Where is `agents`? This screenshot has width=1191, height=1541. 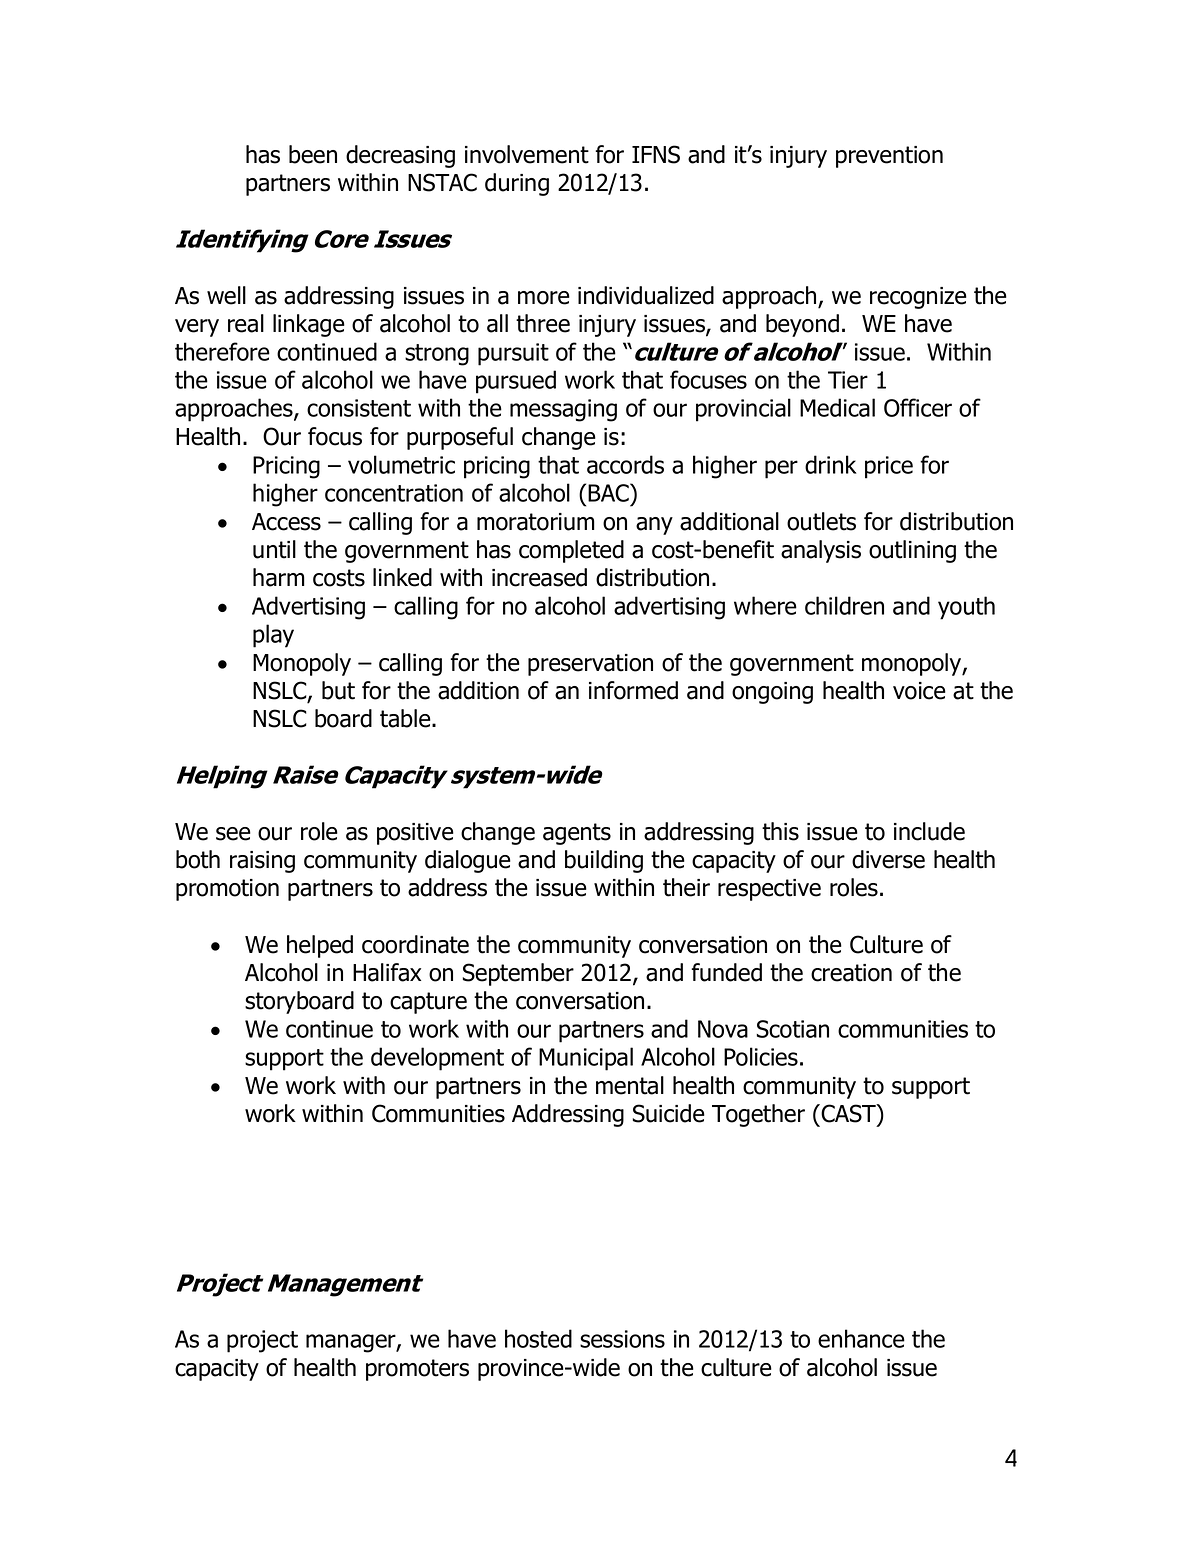
agents is located at coordinates (577, 834).
